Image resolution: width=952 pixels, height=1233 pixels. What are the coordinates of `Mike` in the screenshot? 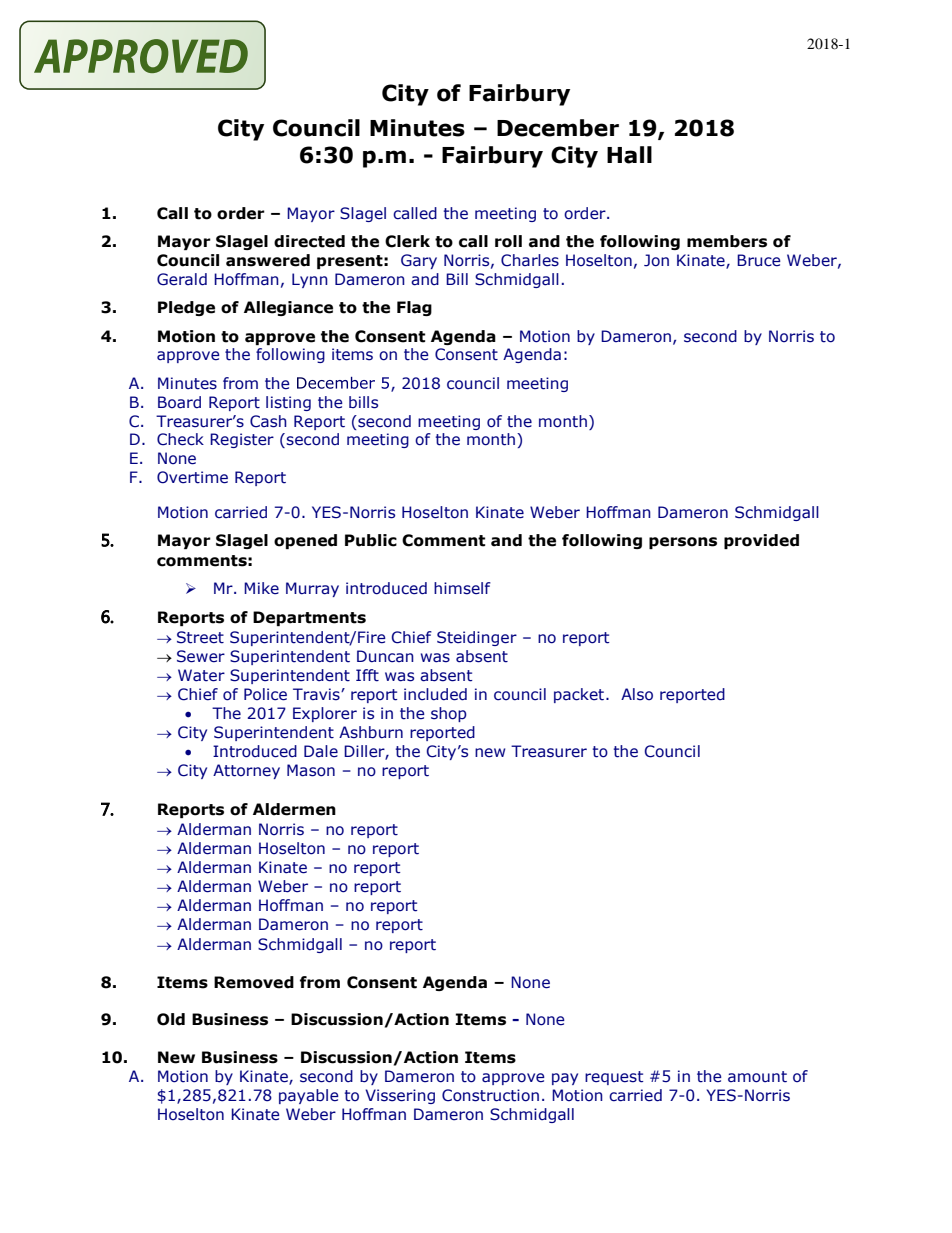 It's located at (261, 588).
